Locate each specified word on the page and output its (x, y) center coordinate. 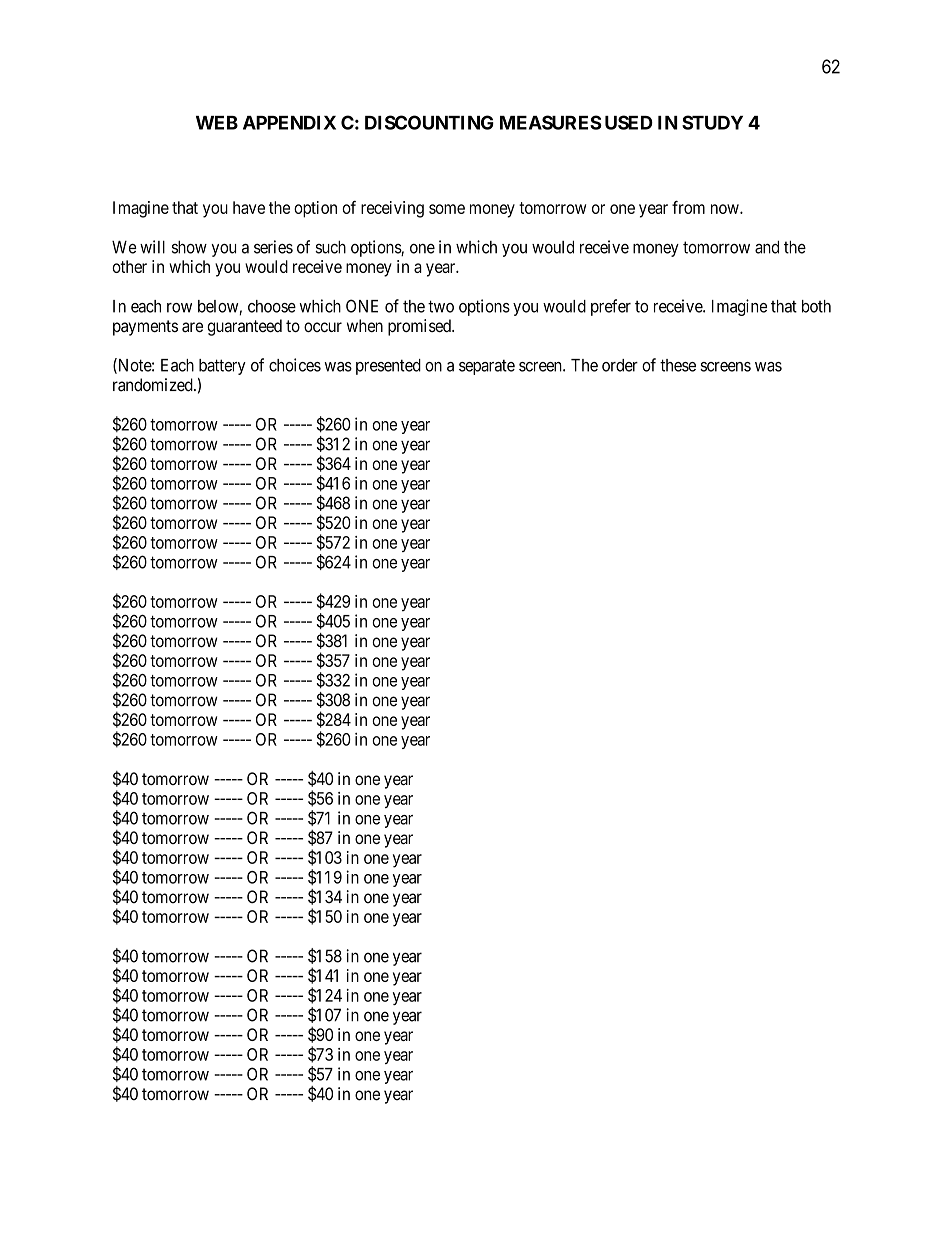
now (726, 209)
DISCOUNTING (429, 122)
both (816, 306)
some (447, 209)
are (192, 327)
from (688, 207)
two (441, 306)
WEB (217, 123)
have (249, 207)
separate (487, 367)
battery (222, 367)
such (330, 247)
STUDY (712, 122)
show (189, 247)
